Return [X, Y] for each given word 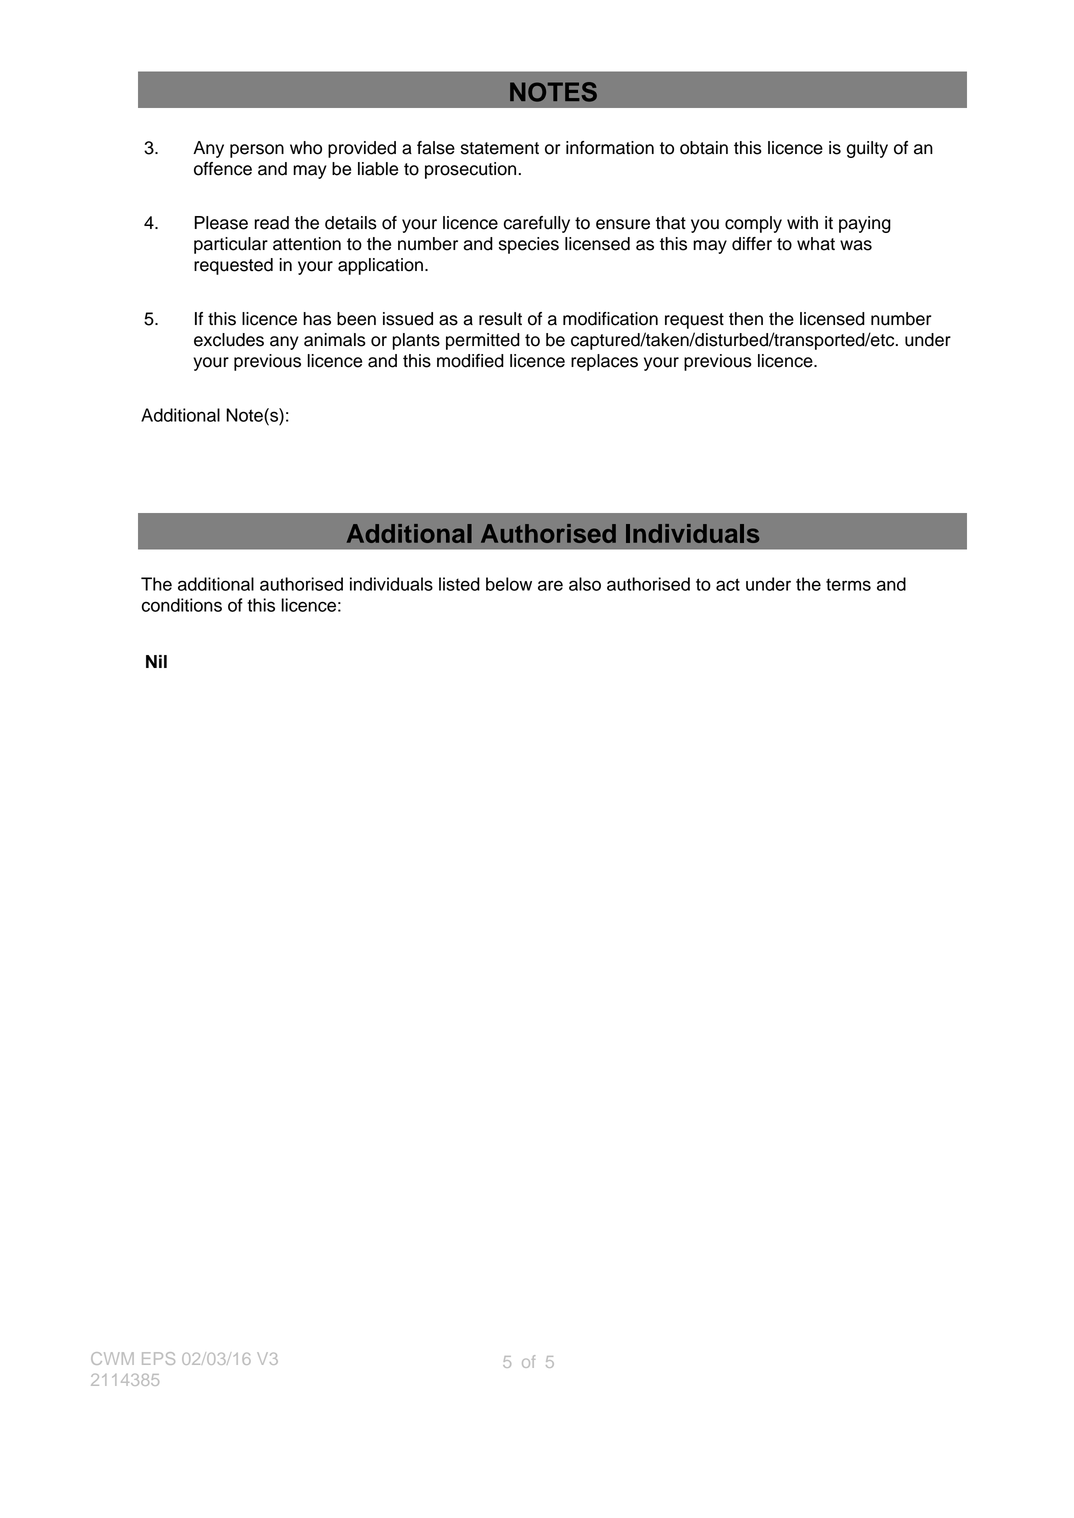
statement [500, 148]
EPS [158, 1358]
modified [470, 361]
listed [459, 584]
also [585, 584]
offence [223, 169]
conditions [182, 605]
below [509, 584]
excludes [229, 340]
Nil [156, 661]
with [802, 222]
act [728, 584]
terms [848, 584]
